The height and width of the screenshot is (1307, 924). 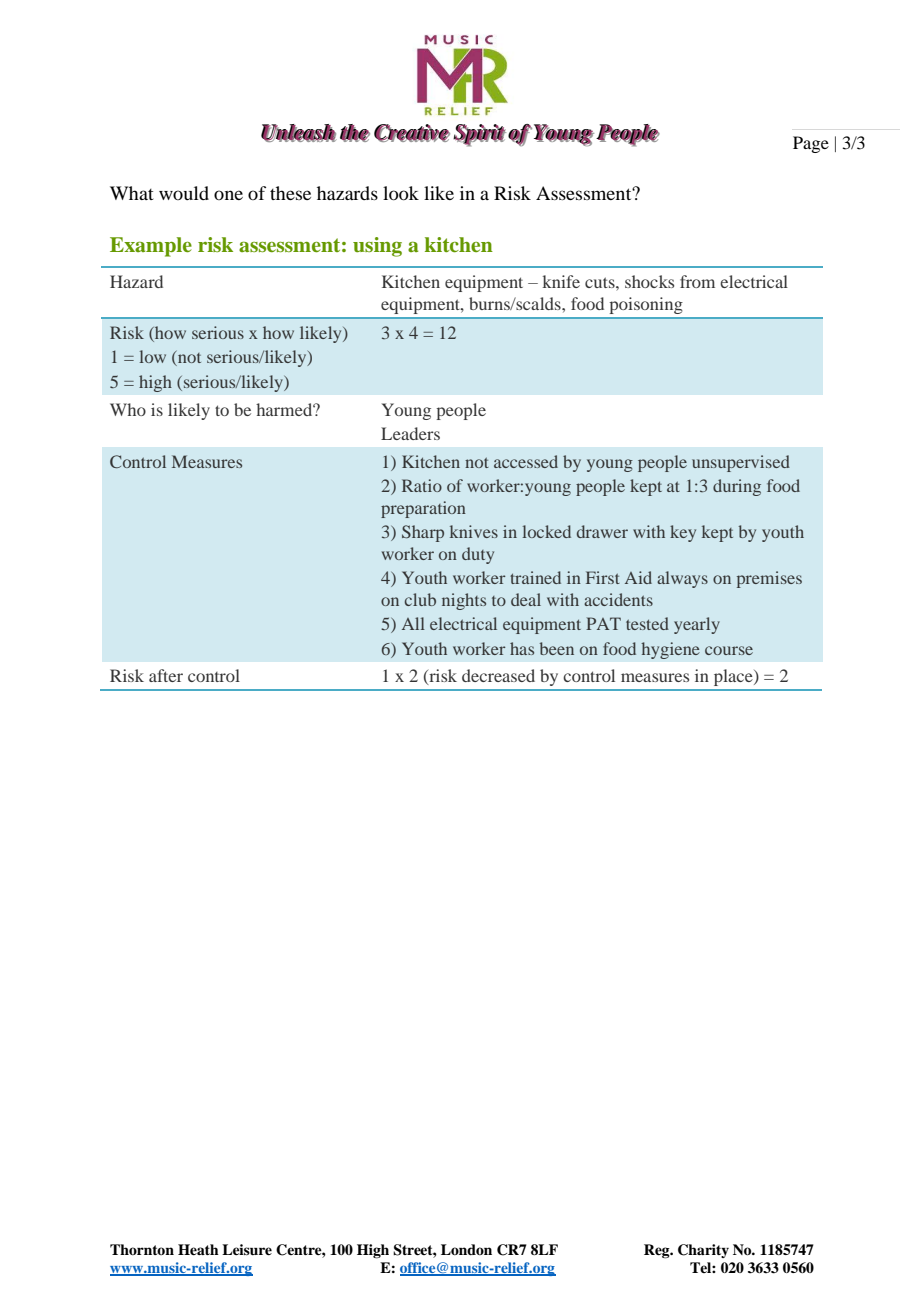 I want to click on look, so click(x=401, y=193).
